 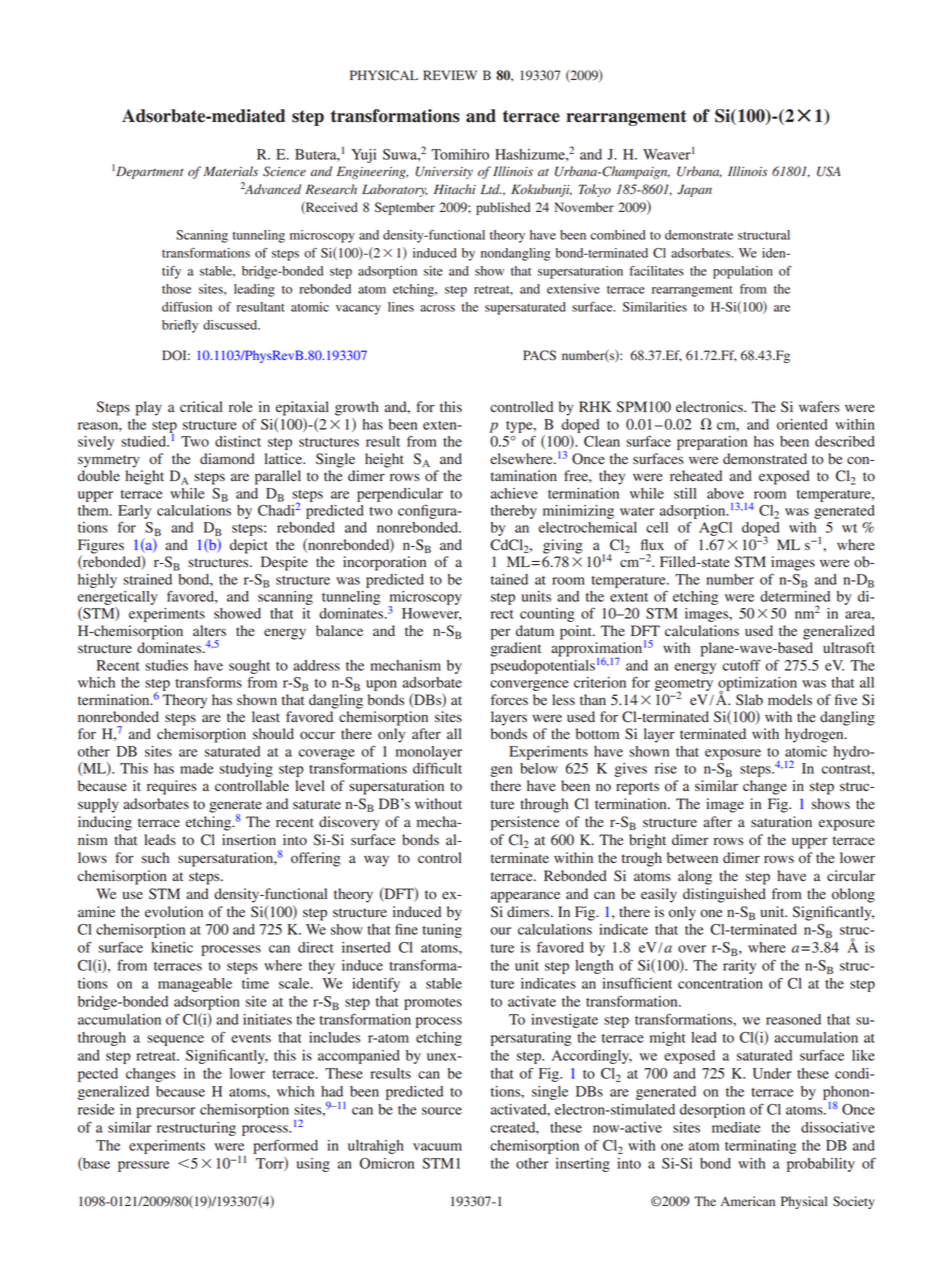 What do you see at coordinates (174, 912) in the document?
I see `evolution` at bounding box center [174, 912].
